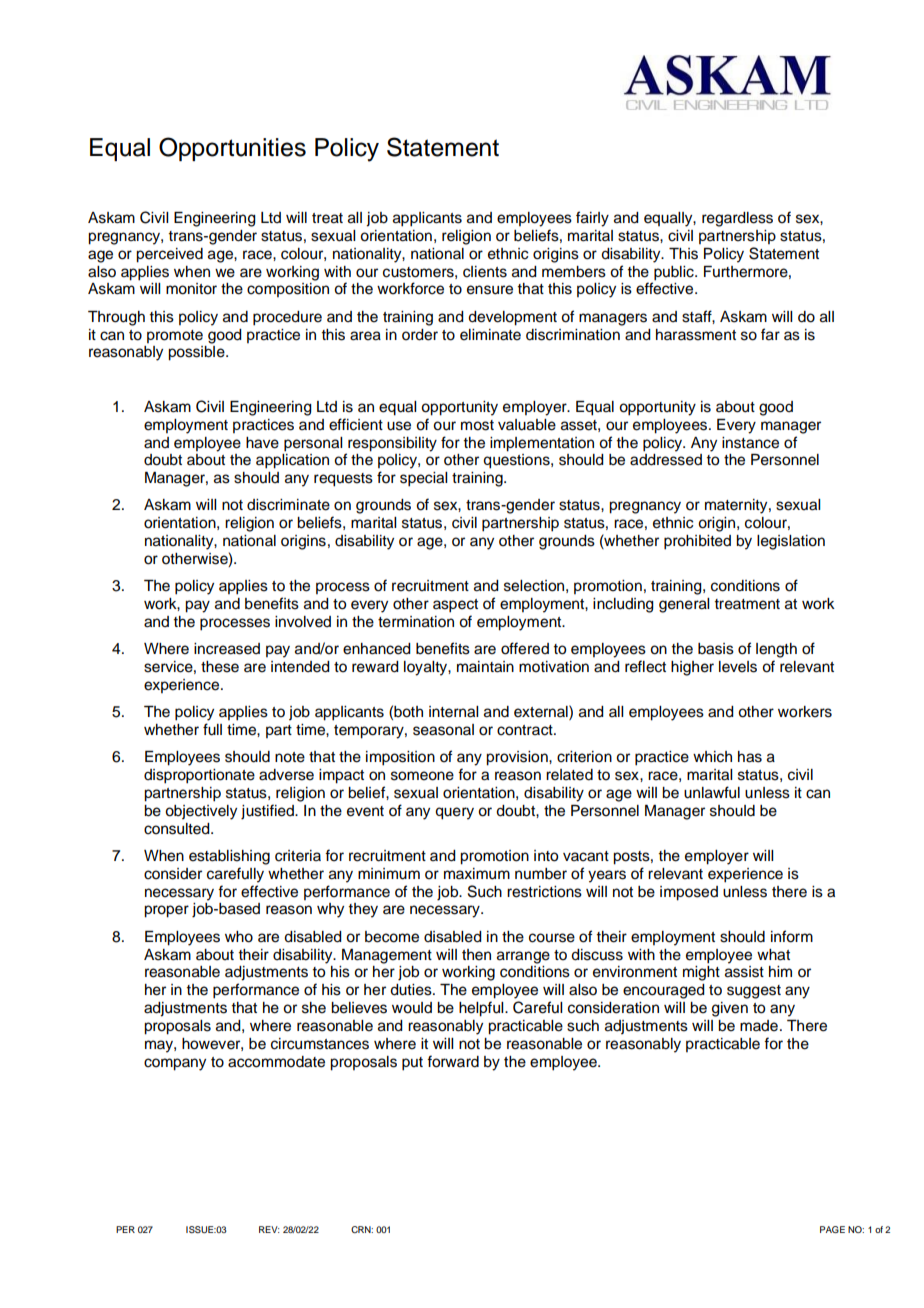  I want to click on forward, so click(453, 1061).
